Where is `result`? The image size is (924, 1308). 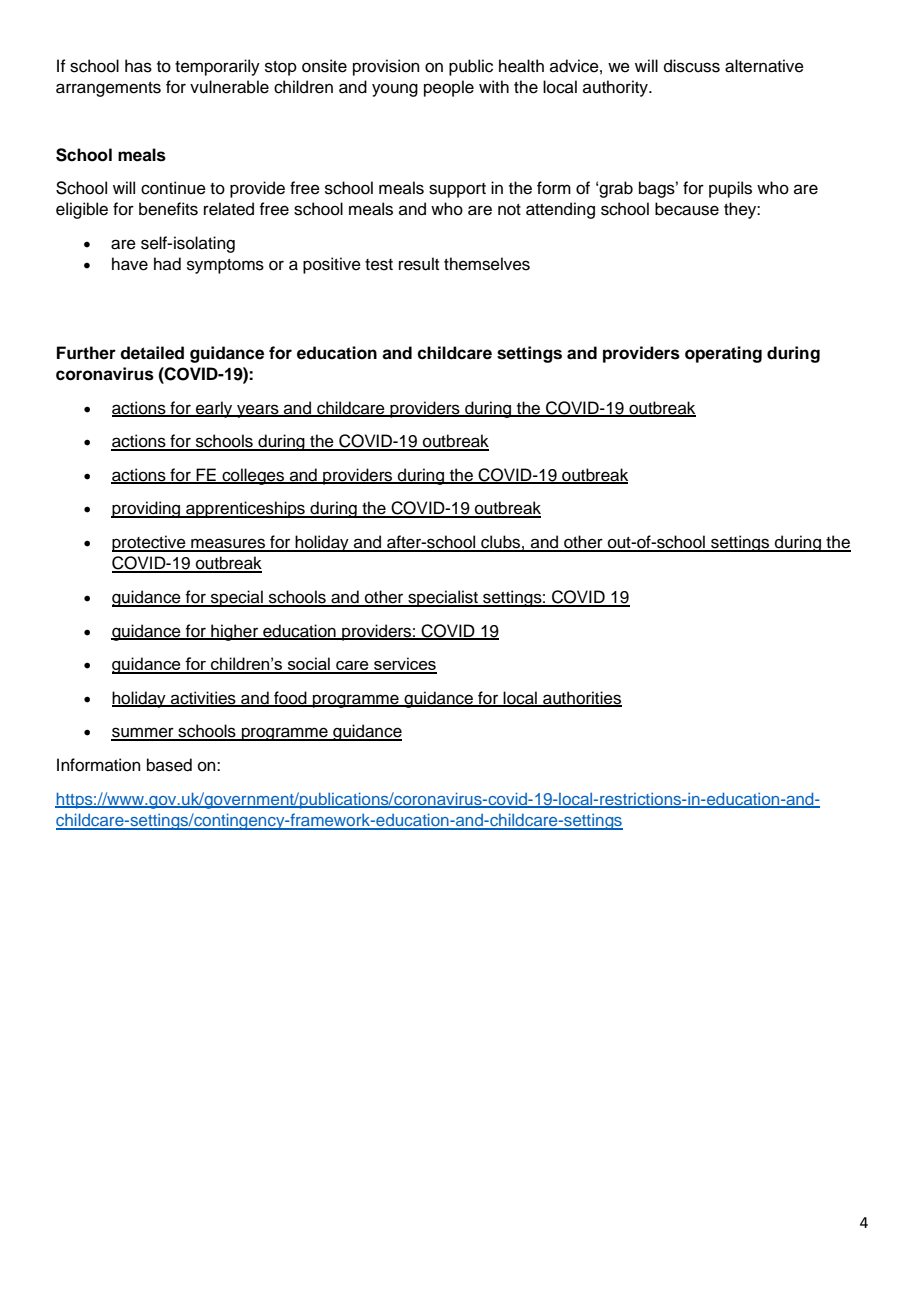 result is located at coordinates (419, 264).
